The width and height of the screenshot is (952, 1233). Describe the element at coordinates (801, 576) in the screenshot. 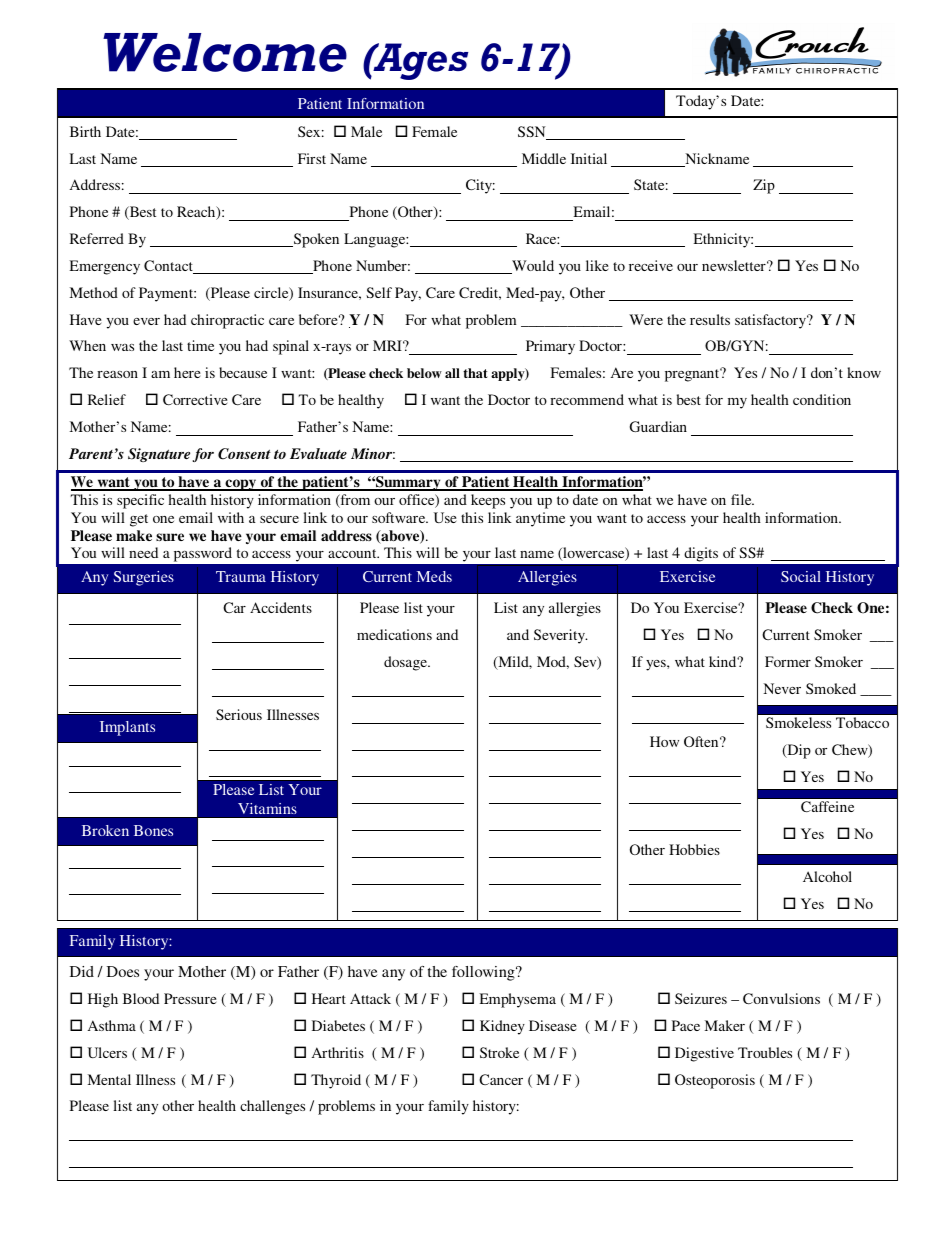

I see `Social` at that location.
